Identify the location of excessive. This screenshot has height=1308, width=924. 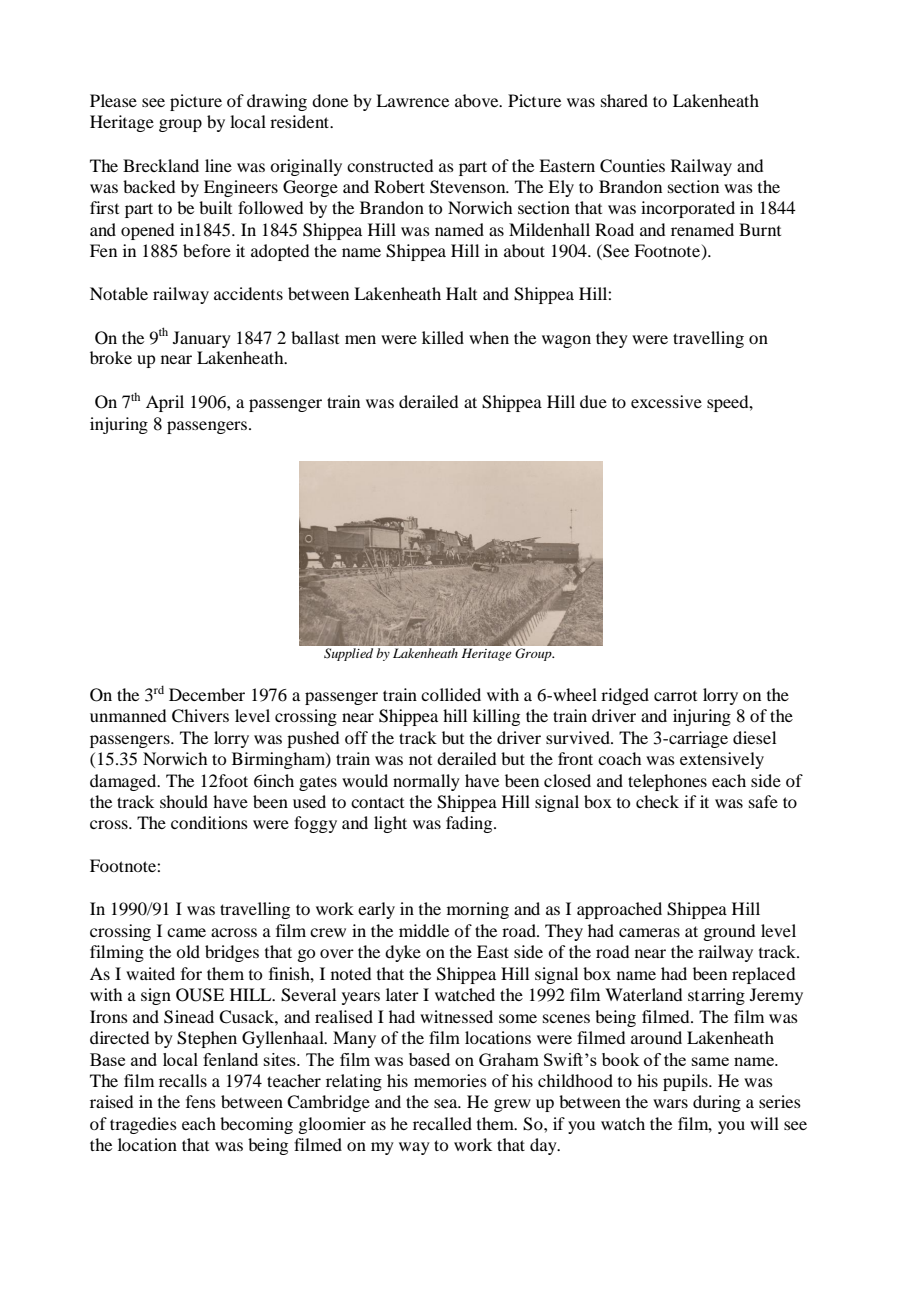
(666, 401).
